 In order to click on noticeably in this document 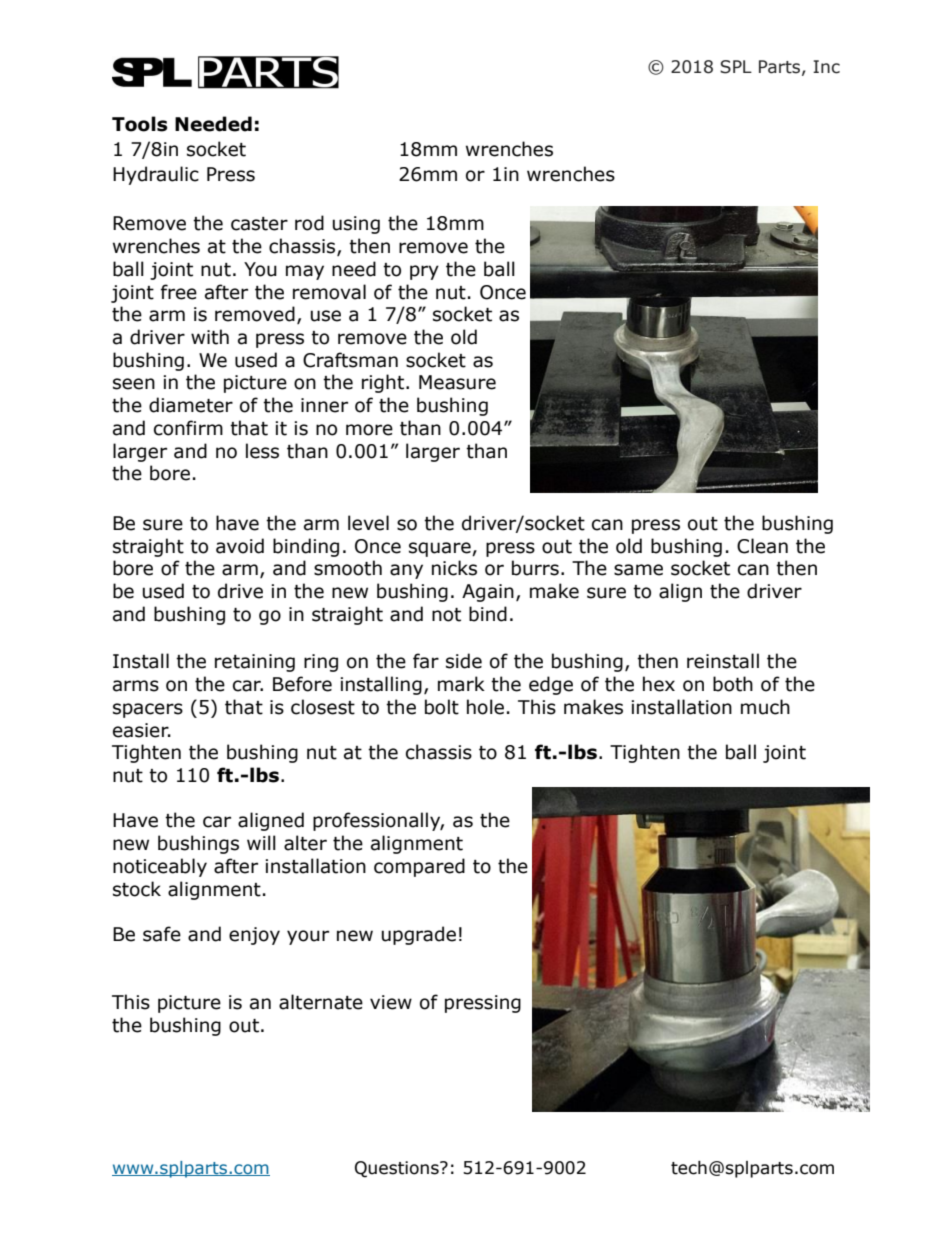, I will do `click(160, 867)`.
